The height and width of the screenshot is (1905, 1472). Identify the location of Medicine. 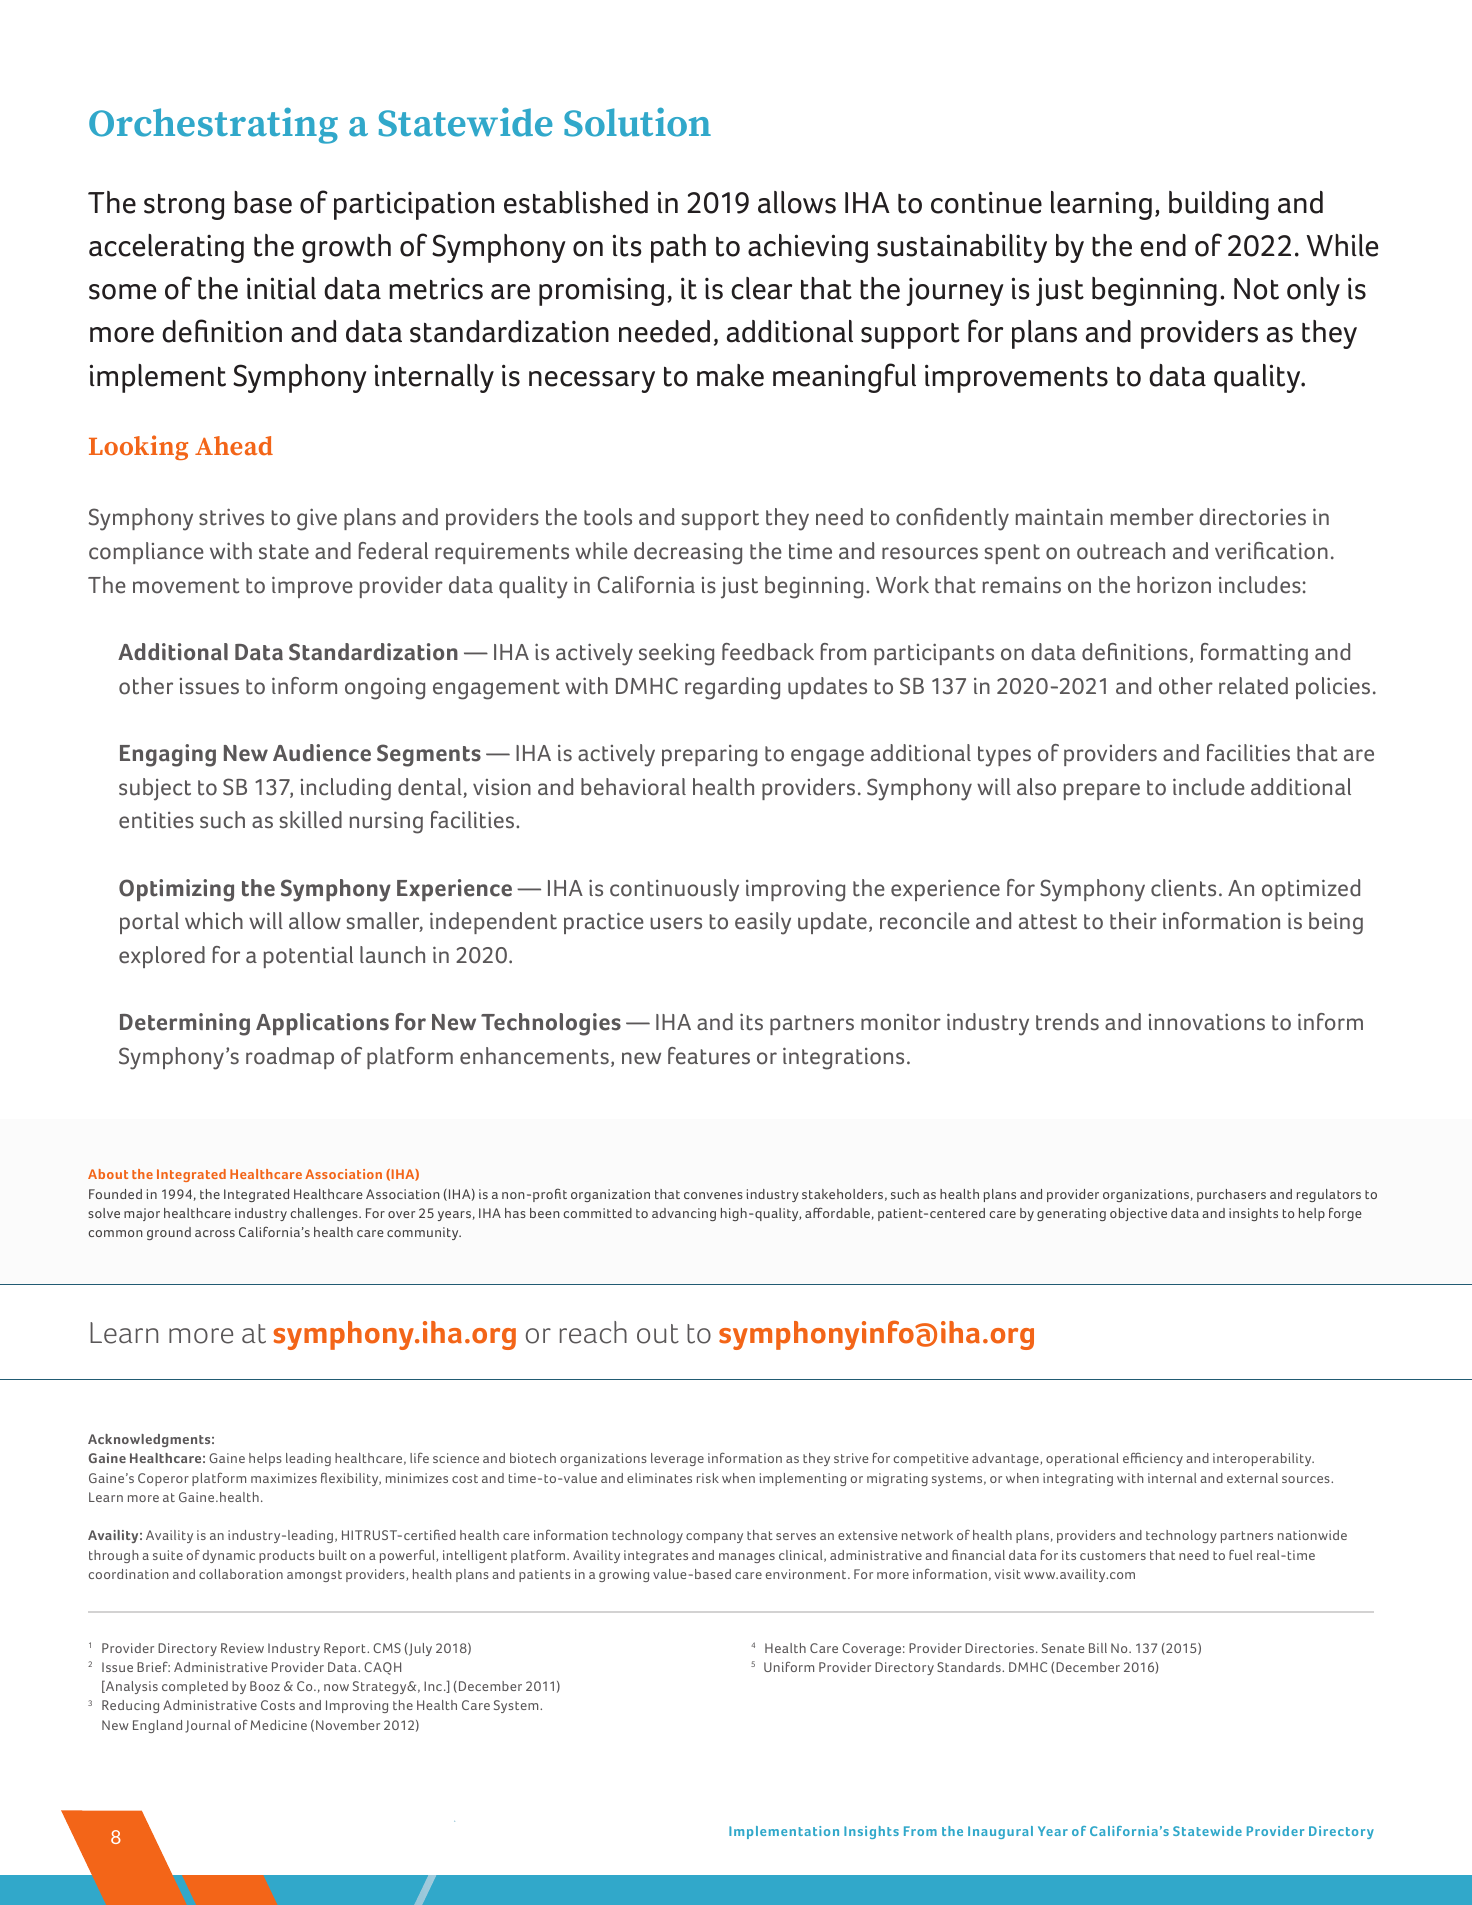
(278, 1725).
